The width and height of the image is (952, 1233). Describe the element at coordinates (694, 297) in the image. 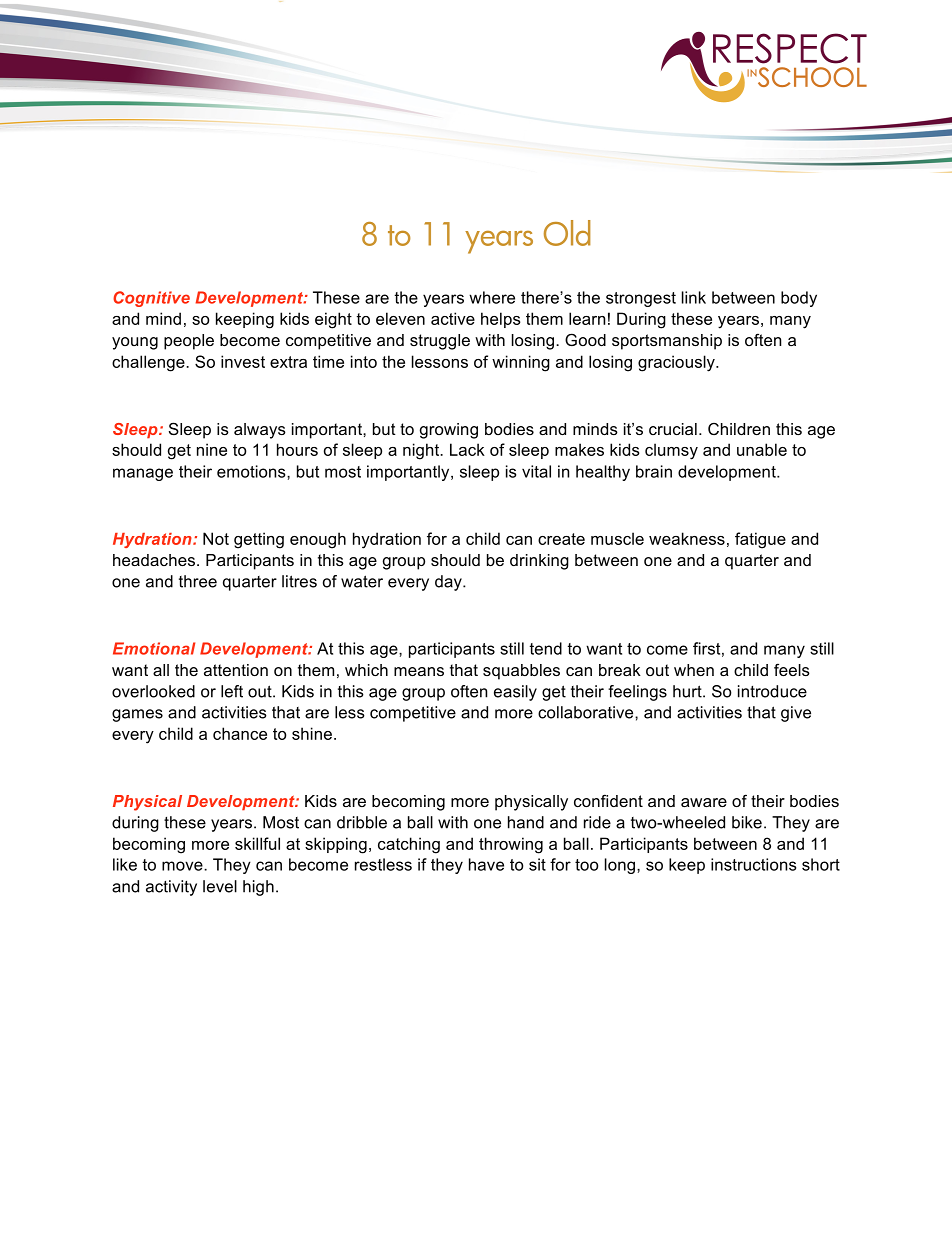

I see `link` at that location.
